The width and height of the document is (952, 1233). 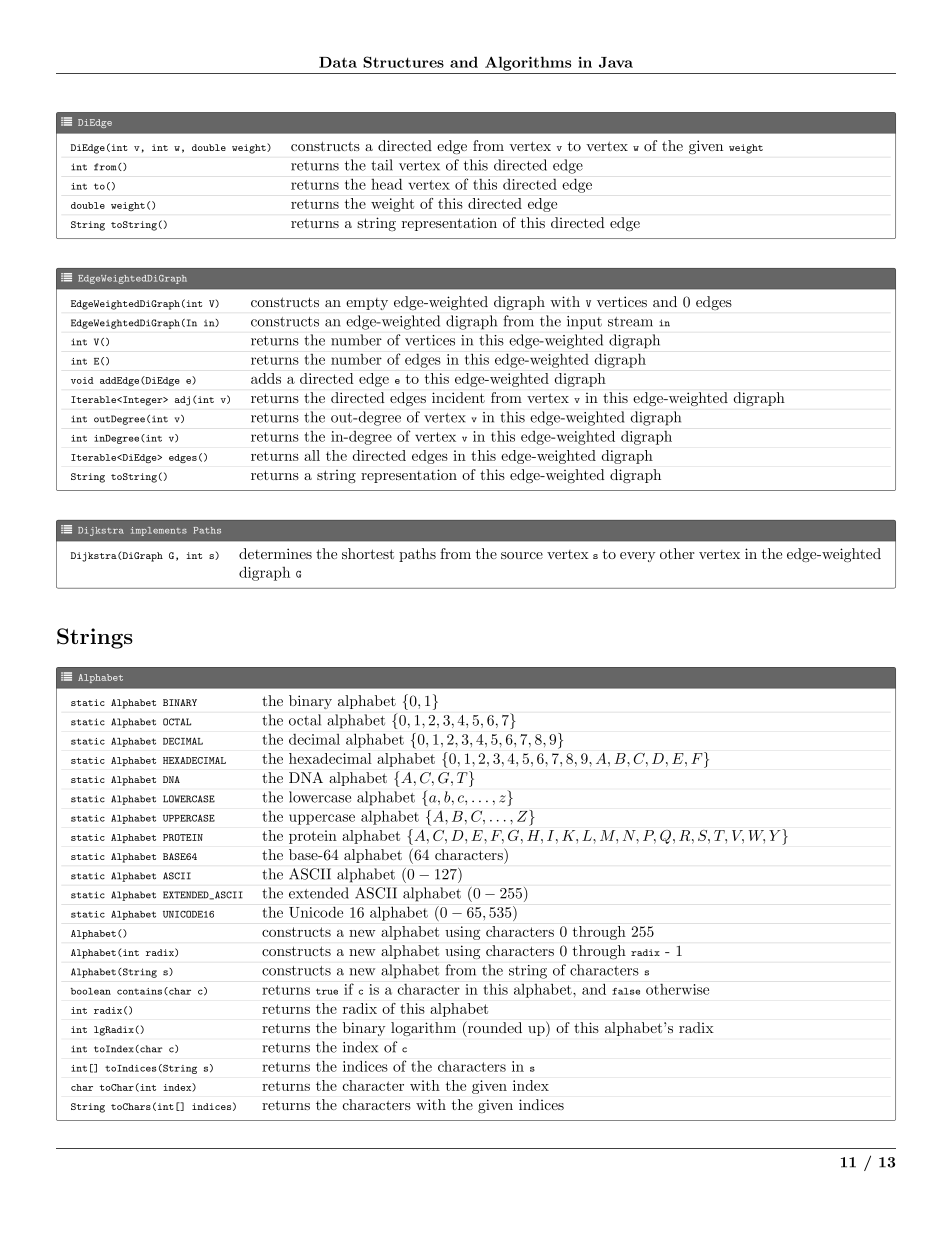 I want to click on boolean, so click(x=91, y=991).
